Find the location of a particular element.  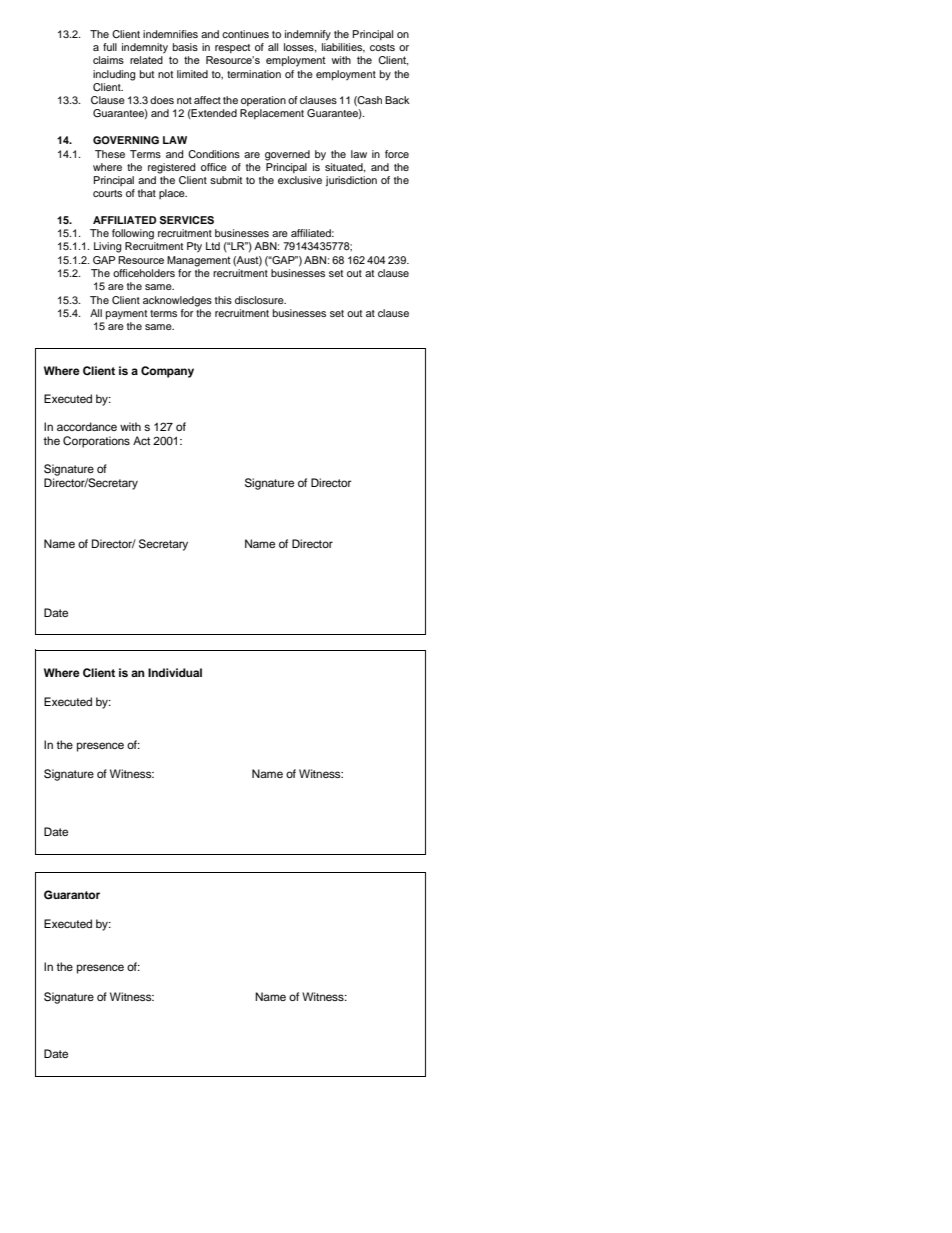

disclosure is located at coordinates (260, 300).
